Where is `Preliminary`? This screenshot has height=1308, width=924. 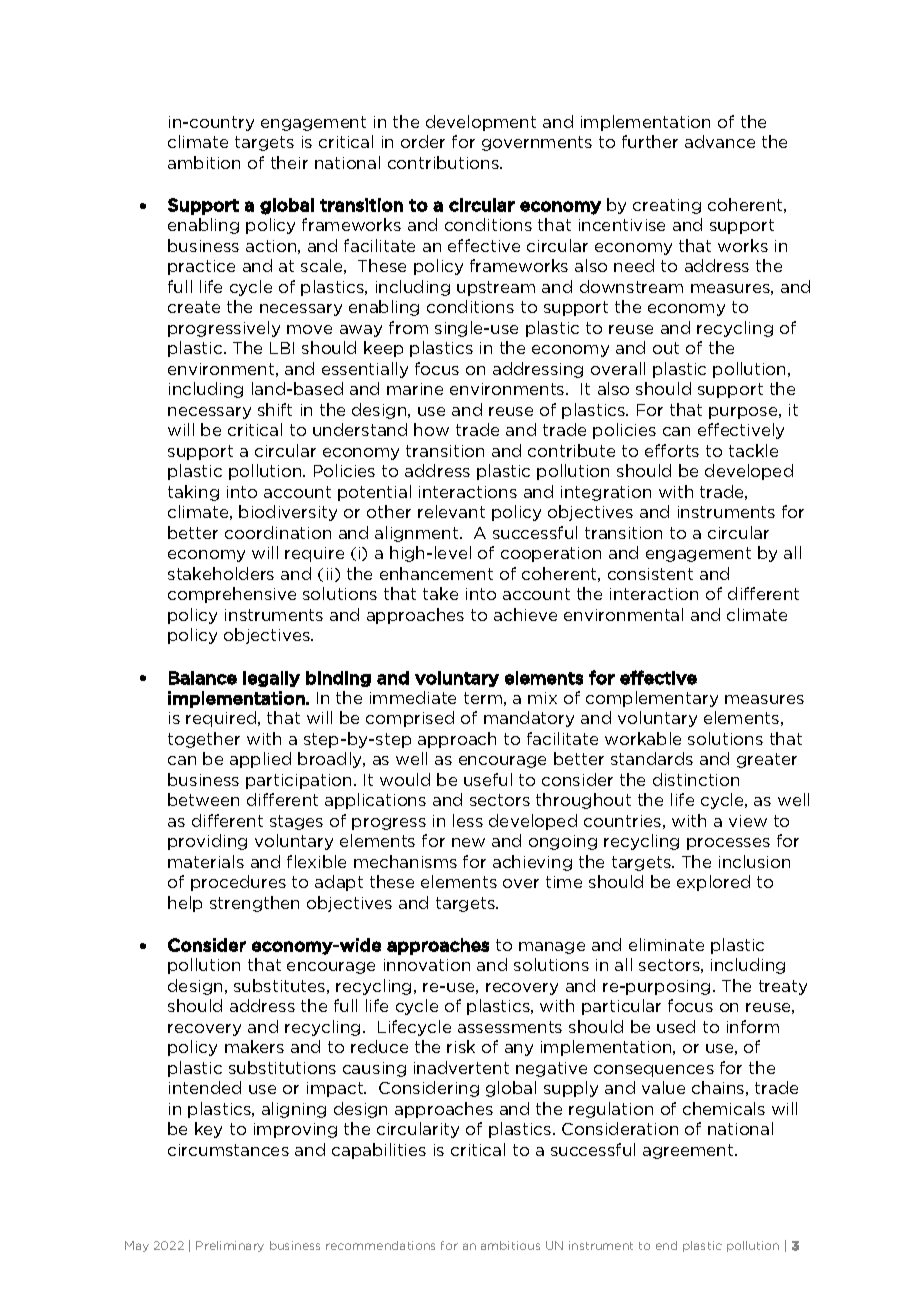 Preliminary is located at coordinates (230, 1246).
